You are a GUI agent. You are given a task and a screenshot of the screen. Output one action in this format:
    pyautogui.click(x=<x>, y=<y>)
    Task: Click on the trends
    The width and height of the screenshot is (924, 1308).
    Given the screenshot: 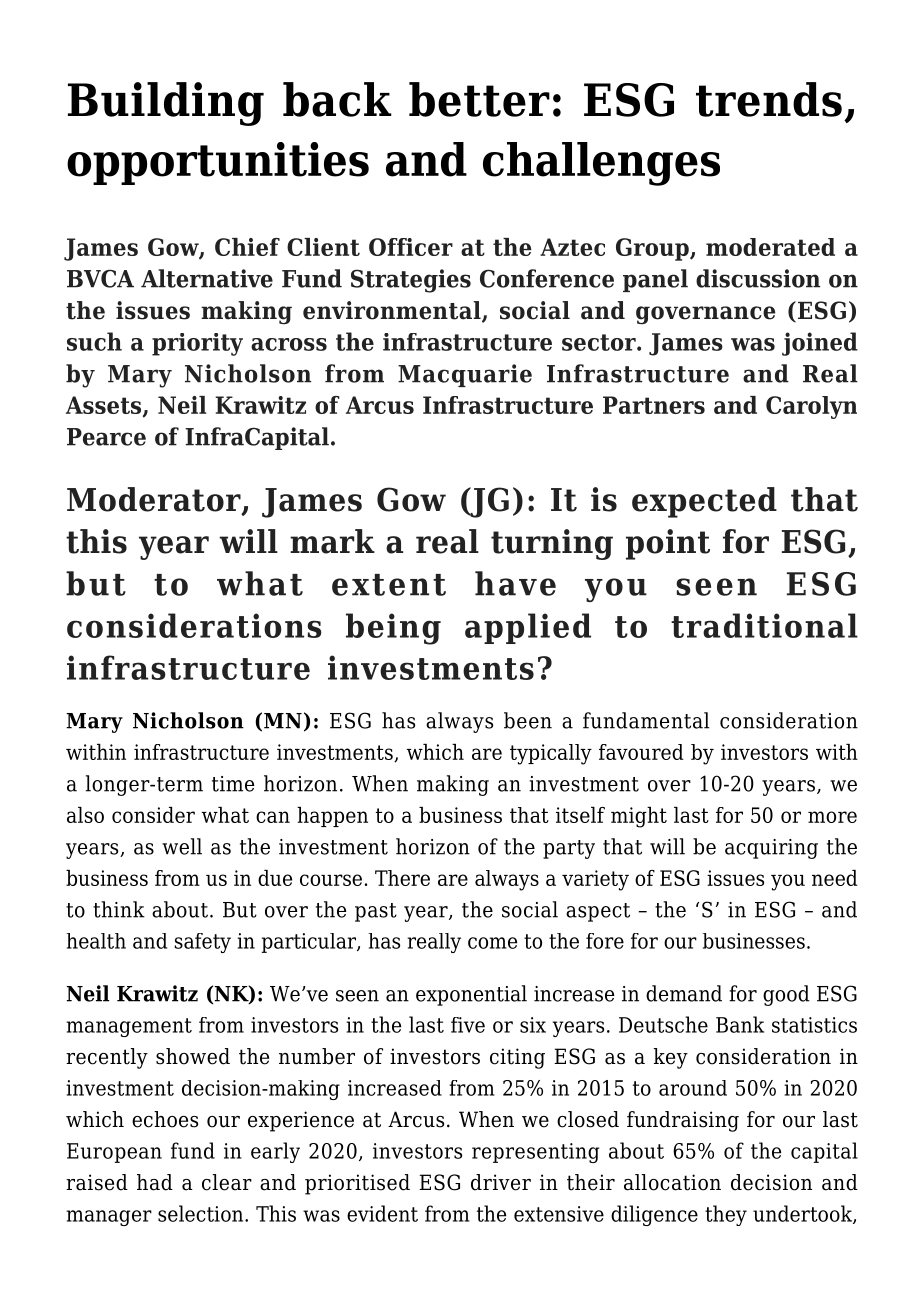 What is the action you would take?
    pyautogui.click(x=769, y=99)
